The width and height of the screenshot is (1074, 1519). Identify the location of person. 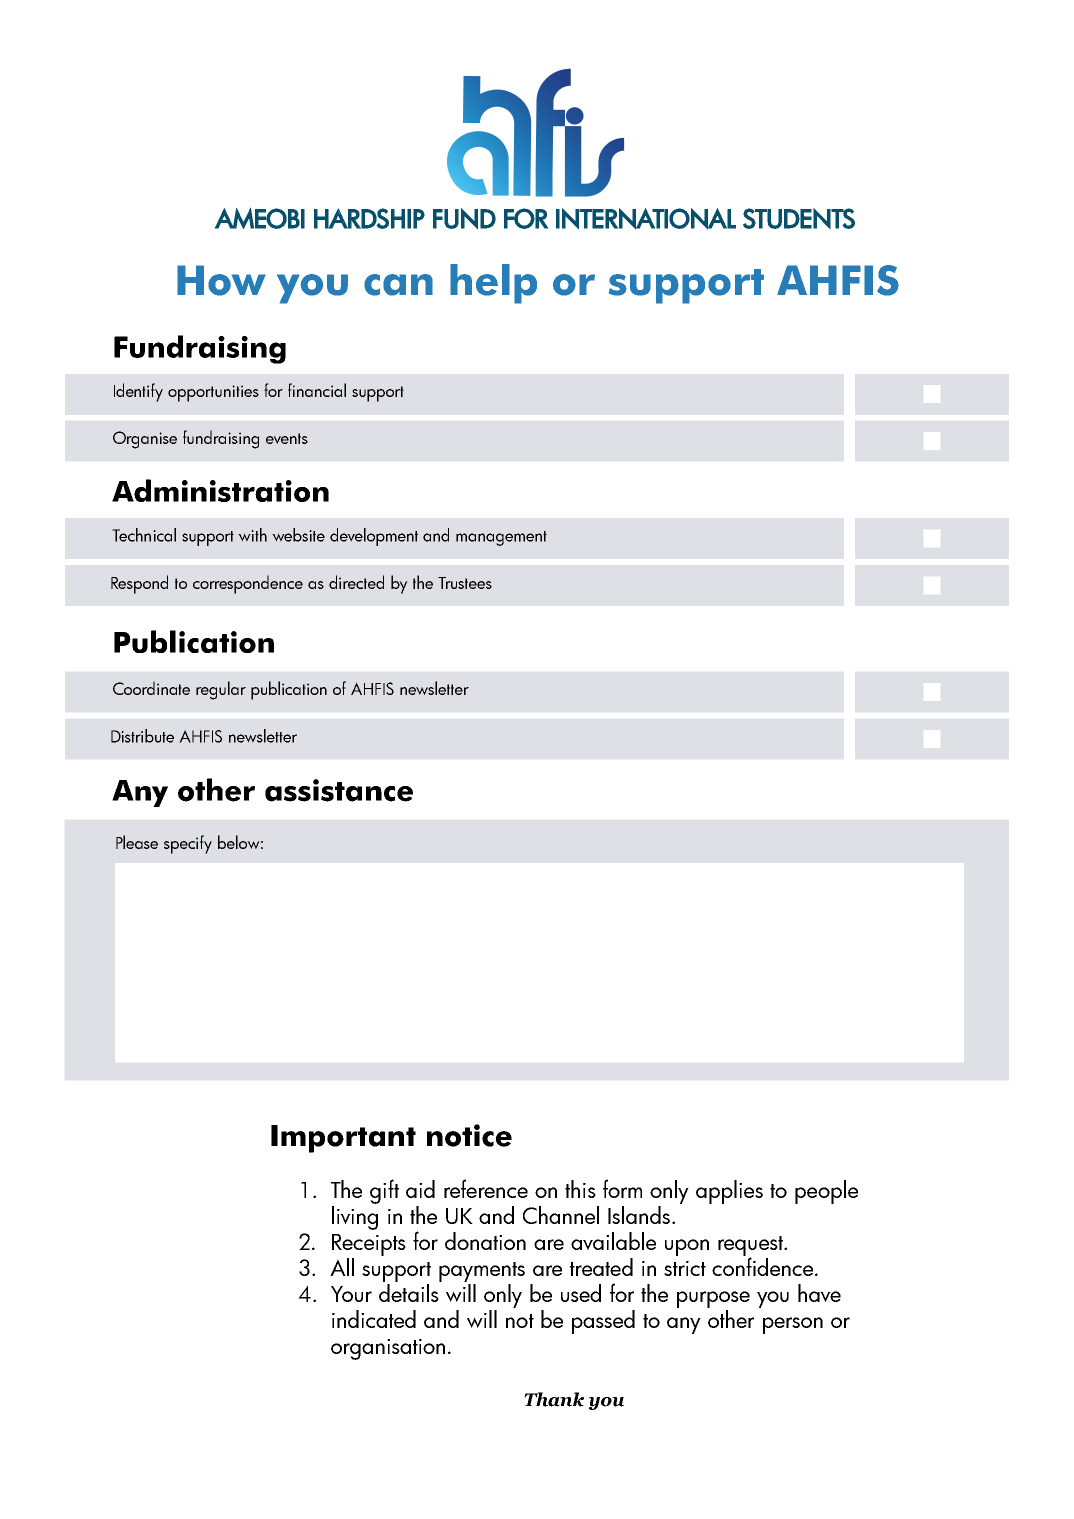
(793, 1325).
